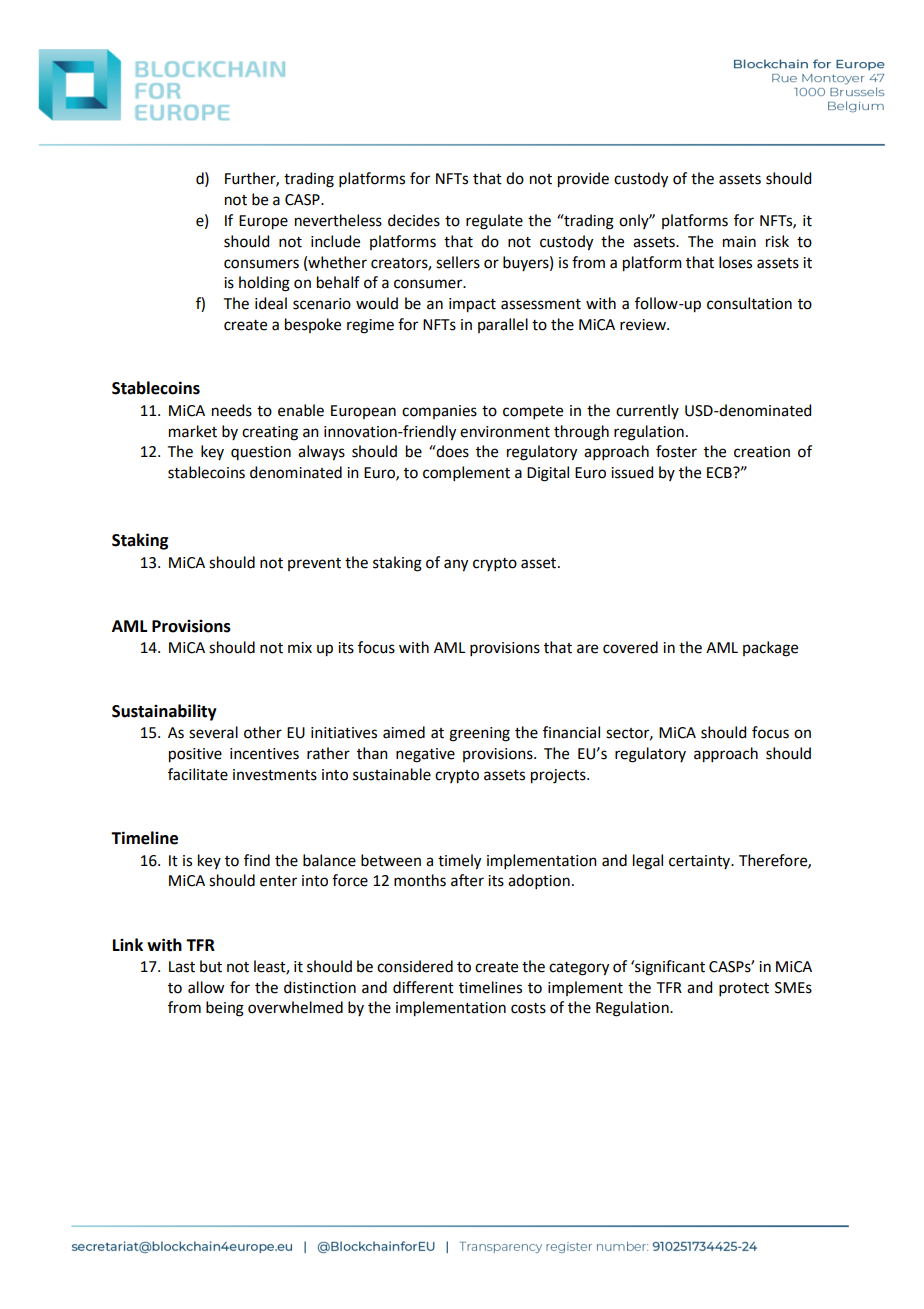 The height and width of the document is (1309, 924). Describe the element at coordinates (456, 565) in the document. I see `any` at that location.
